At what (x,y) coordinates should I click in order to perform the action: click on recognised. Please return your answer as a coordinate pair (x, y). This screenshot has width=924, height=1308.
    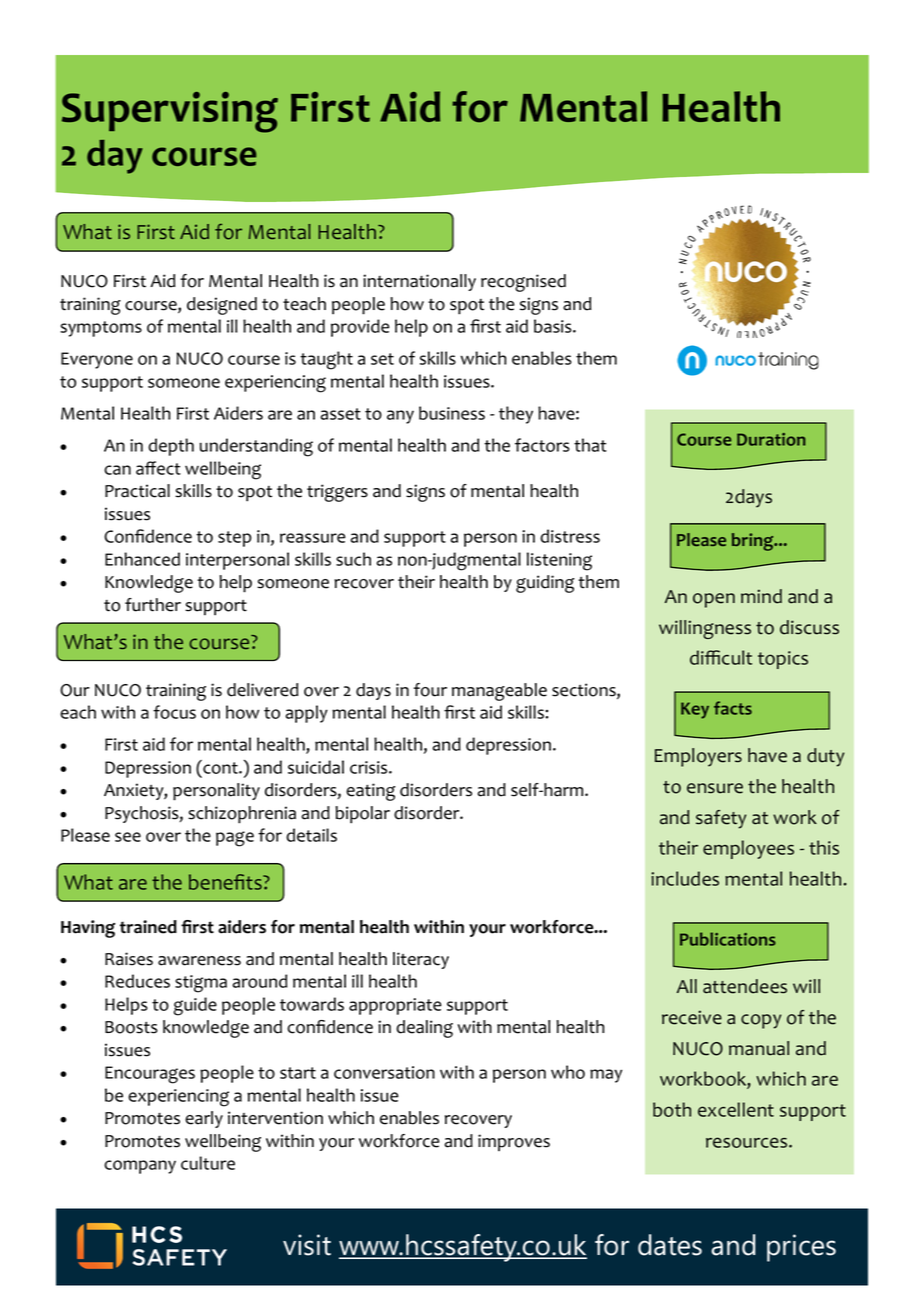
    Looking at the image, I should click on (523, 283).
